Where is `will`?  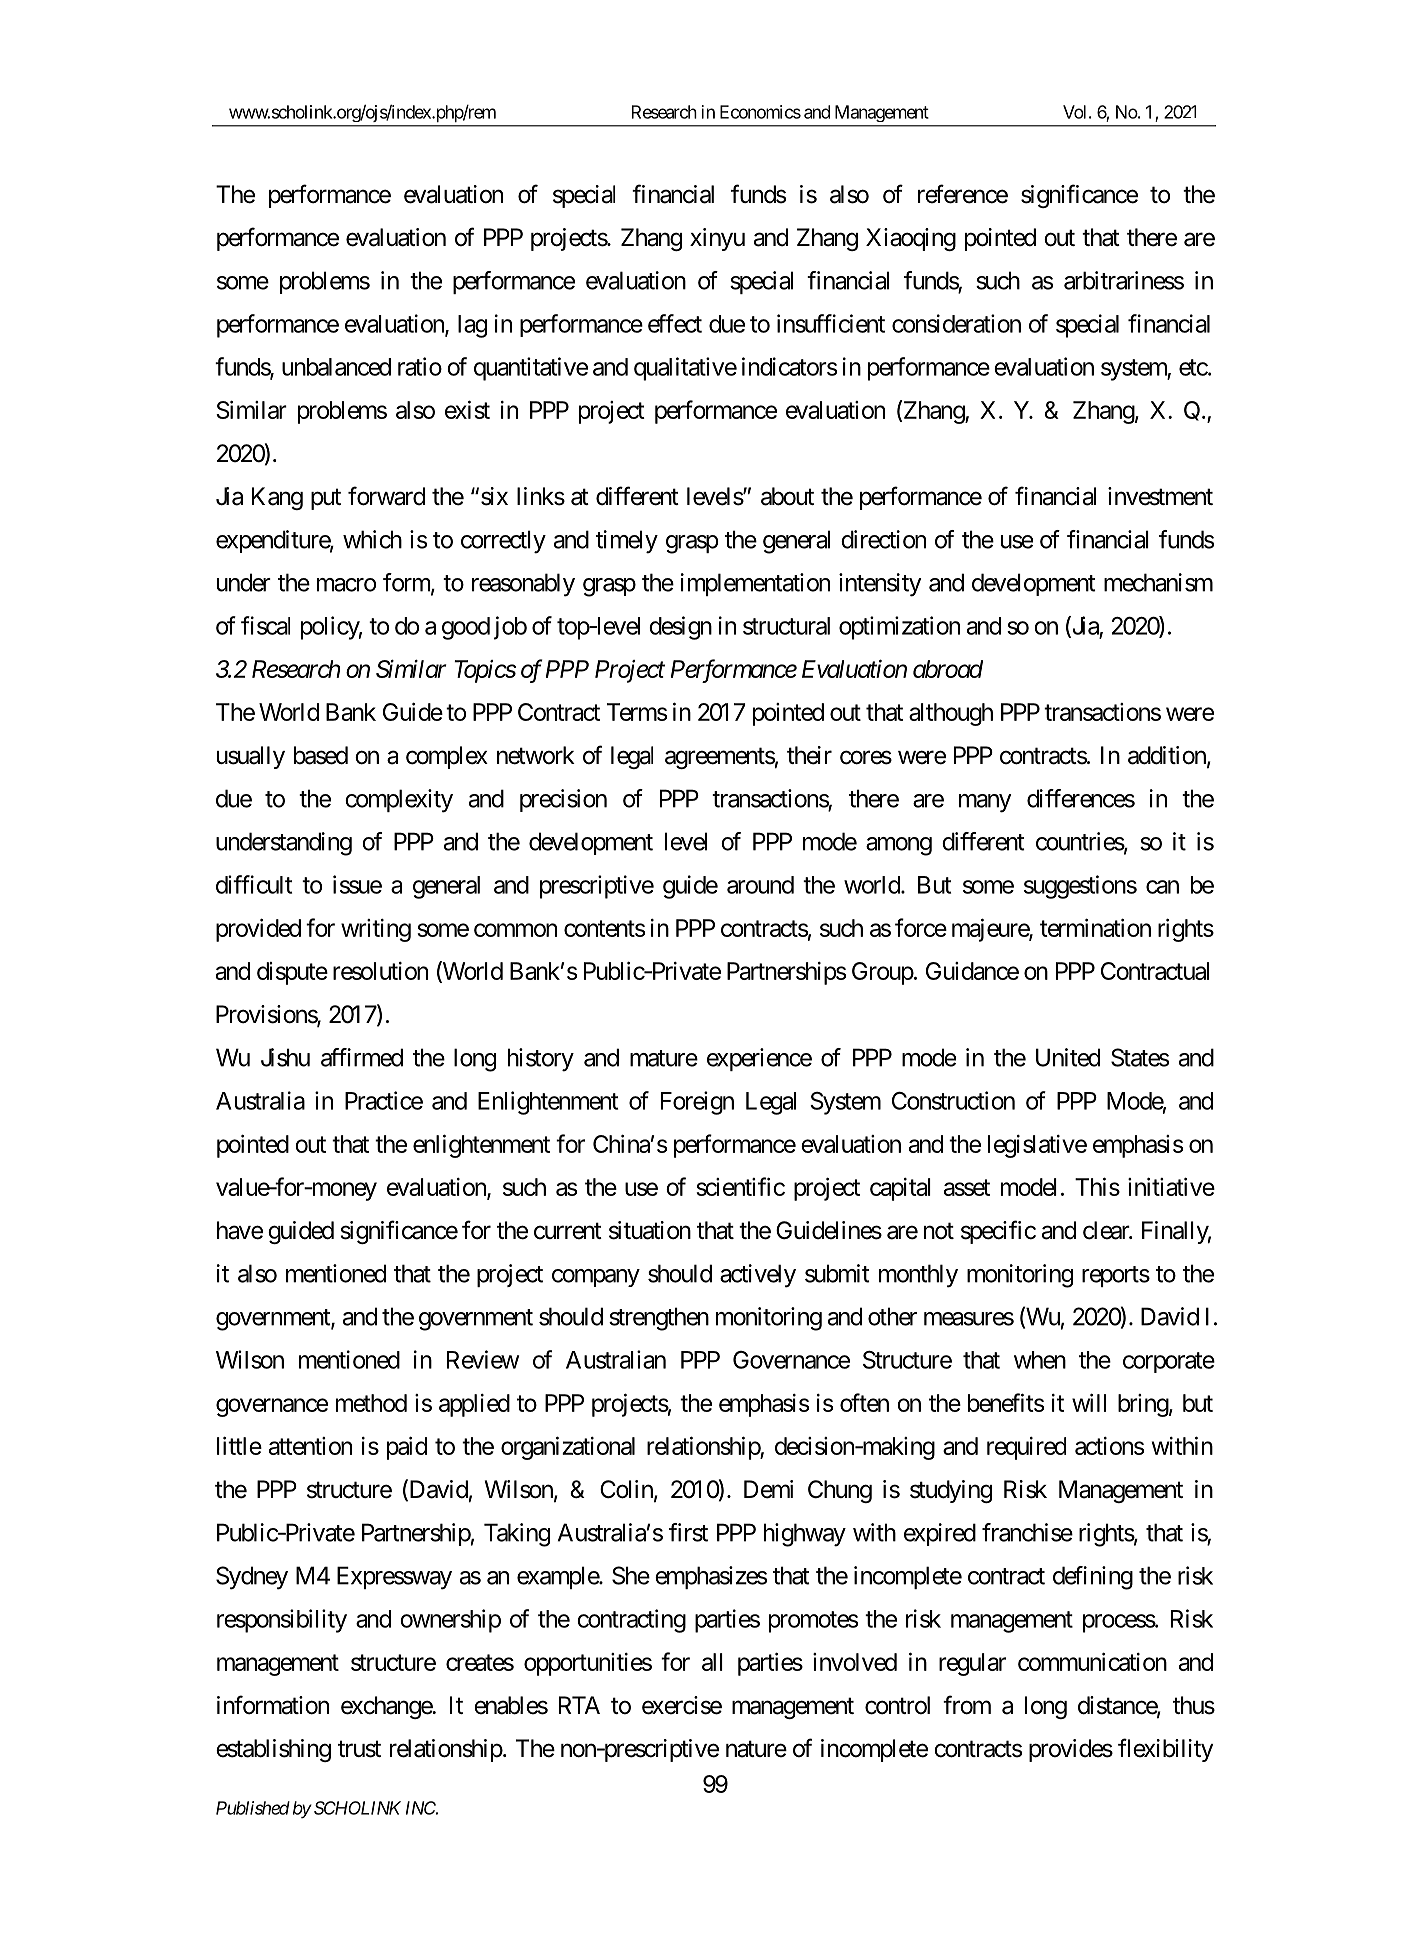 will is located at coordinates (1089, 1402).
